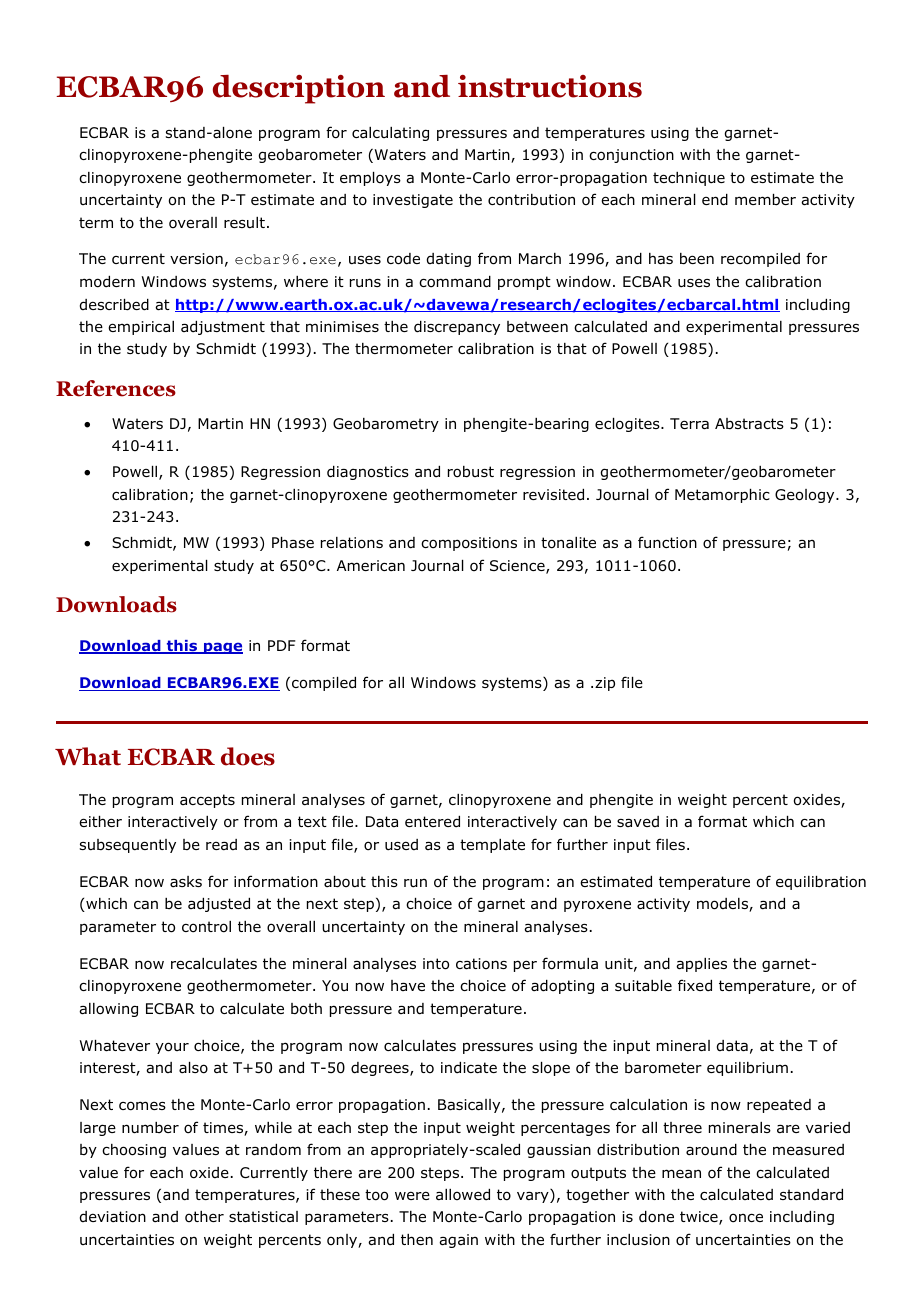 This page has height=1308, width=924. What do you see at coordinates (116, 388) in the page?
I see `References` at bounding box center [116, 388].
